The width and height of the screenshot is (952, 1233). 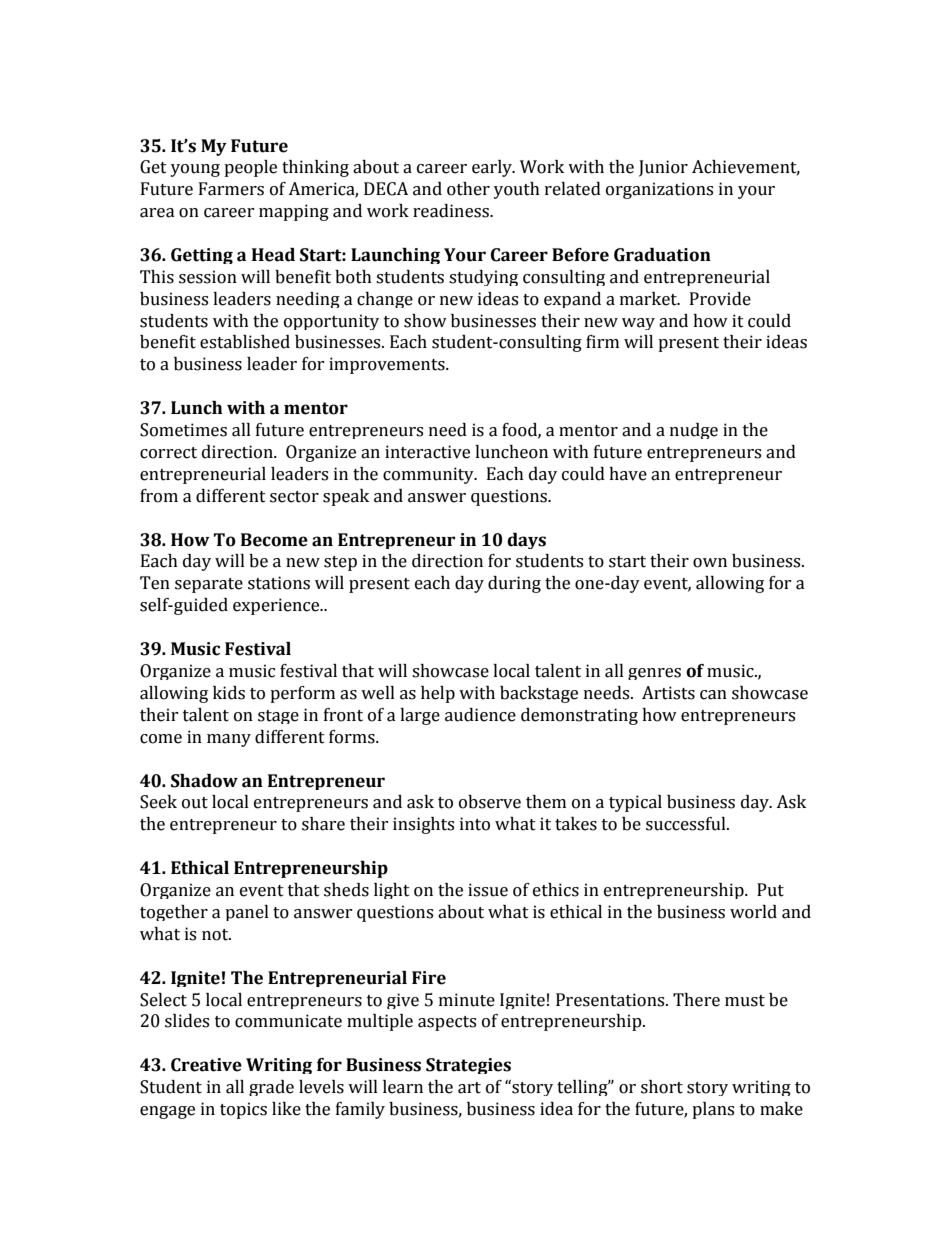 I want to click on genres, so click(x=654, y=674).
